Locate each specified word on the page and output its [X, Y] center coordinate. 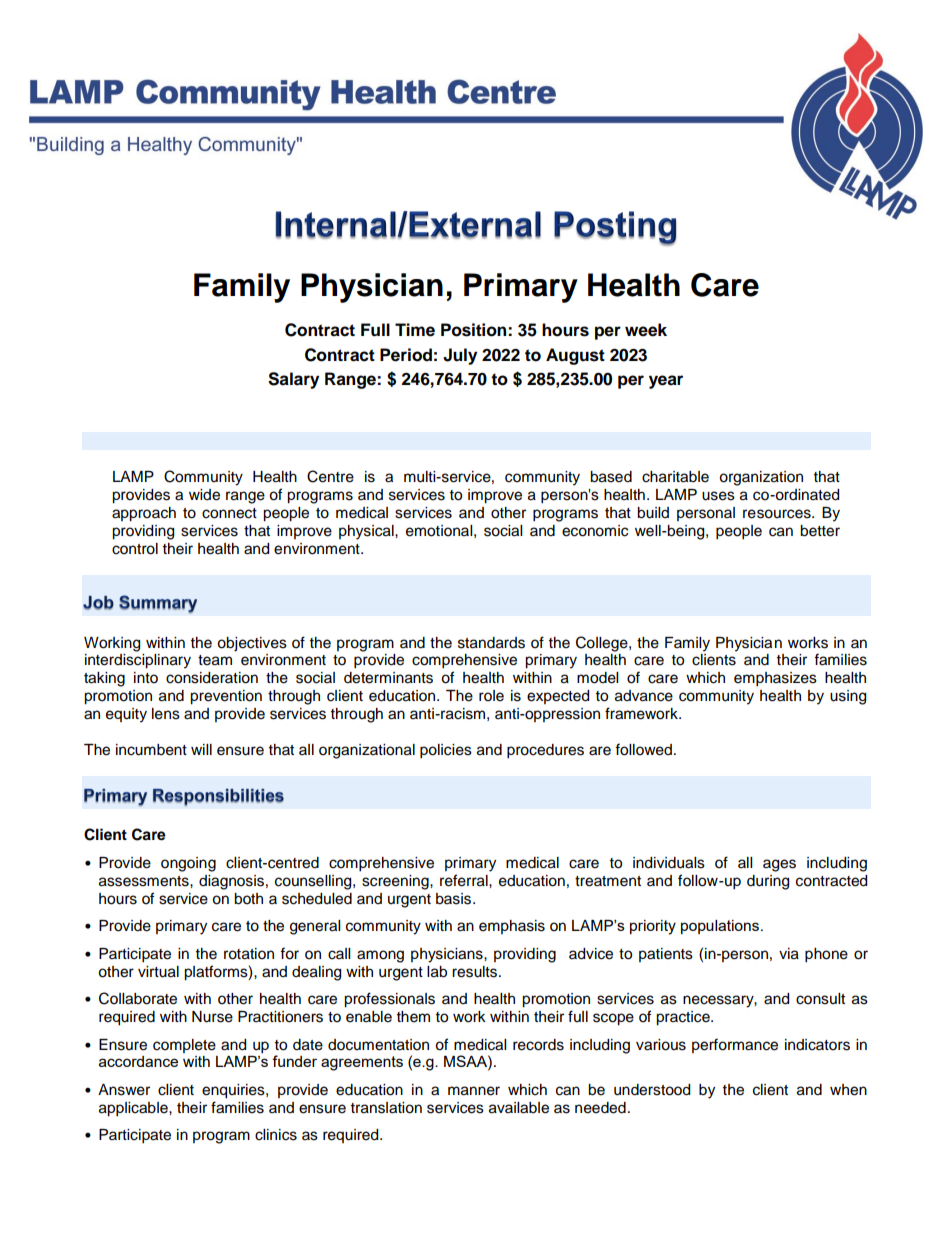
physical [367, 532]
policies [446, 751]
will [201, 749]
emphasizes [775, 679]
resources [778, 514]
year [666, 382]
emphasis [512, 927]
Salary [293, 380]
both [248, 899]
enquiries [234, 1091]
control [135, 549]
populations [720, 927]
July [460, 356]
